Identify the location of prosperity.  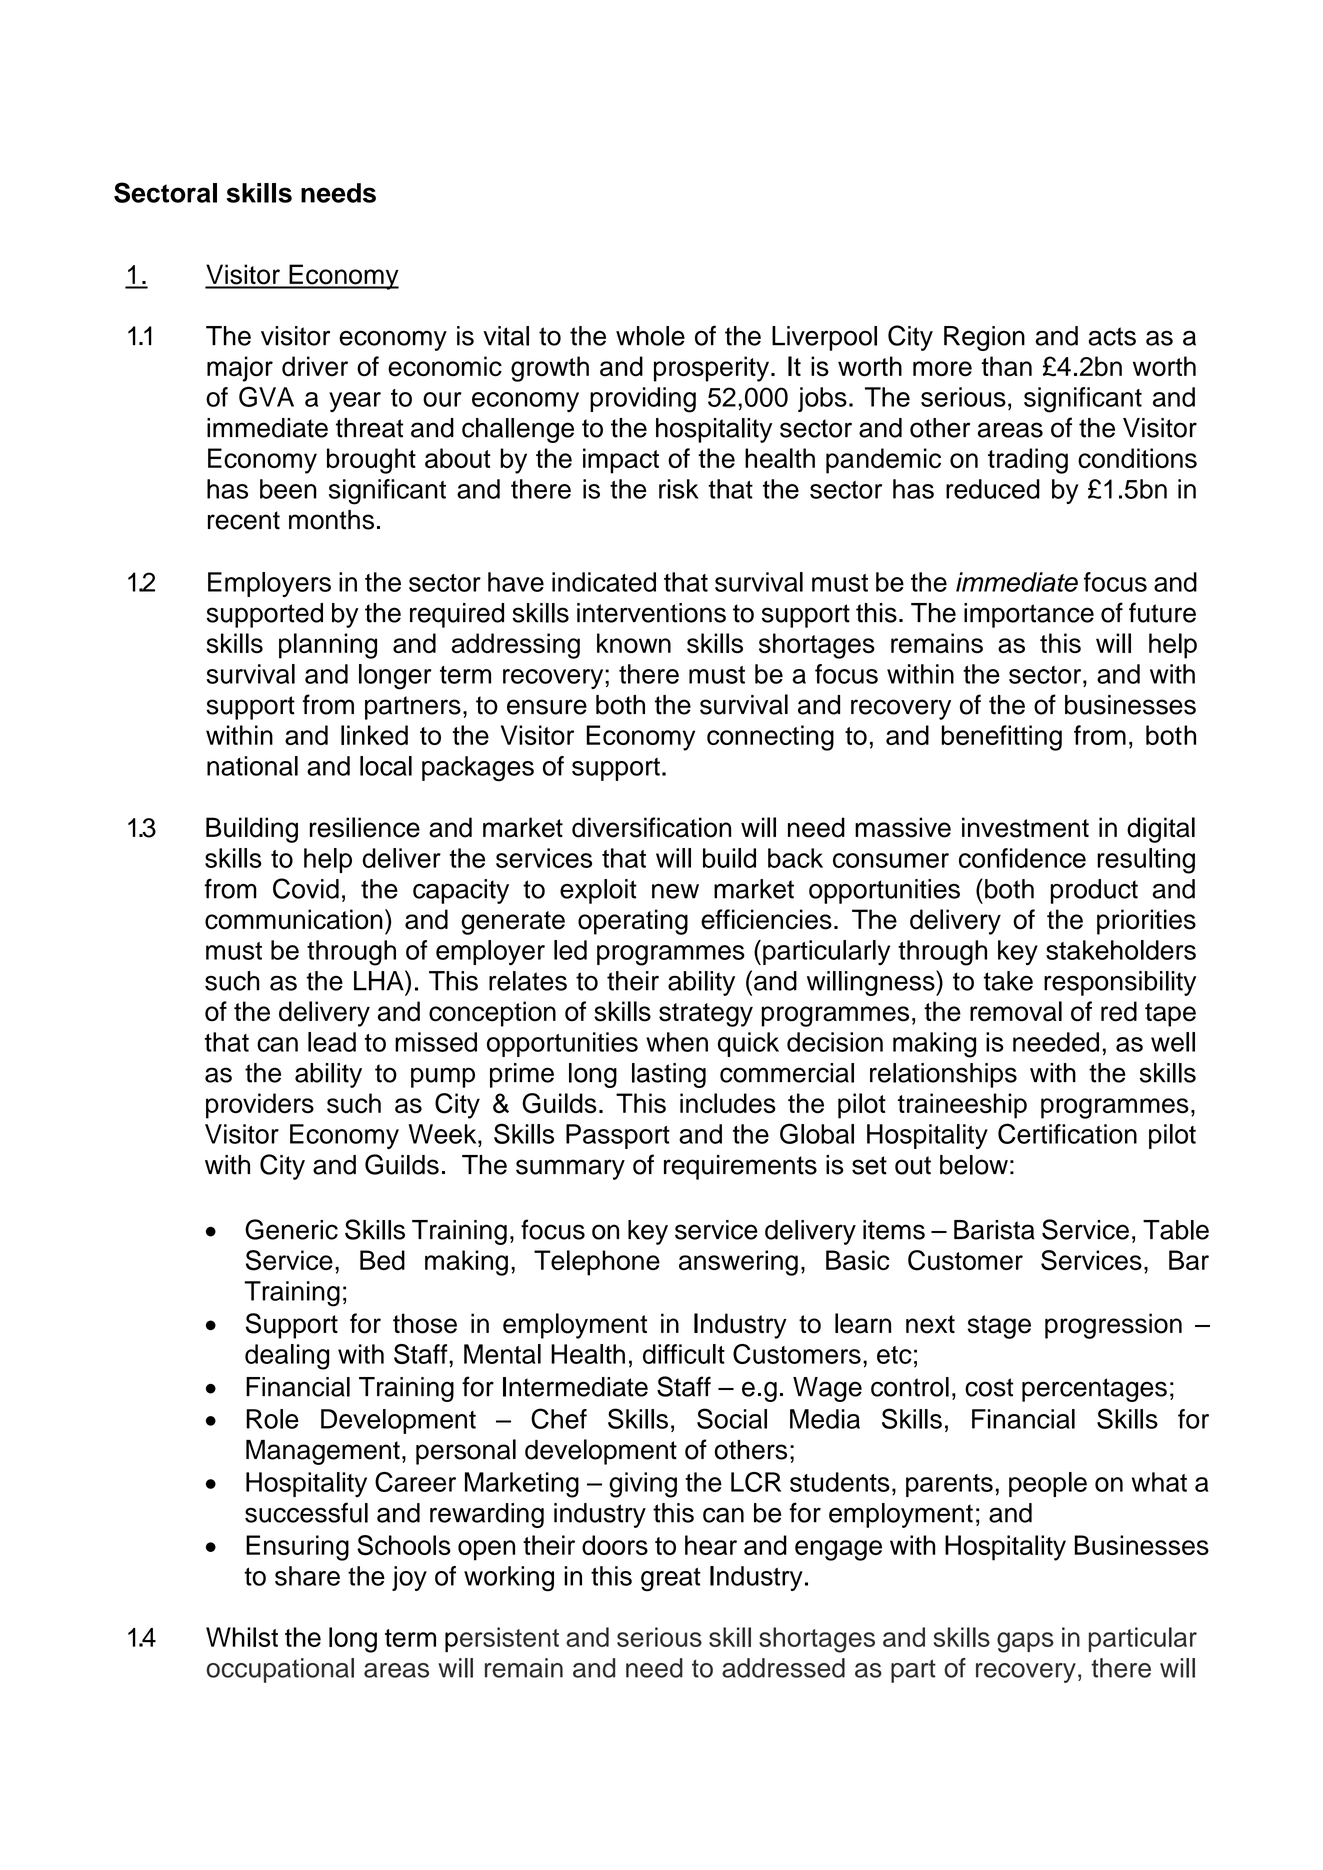
(711, 369).
